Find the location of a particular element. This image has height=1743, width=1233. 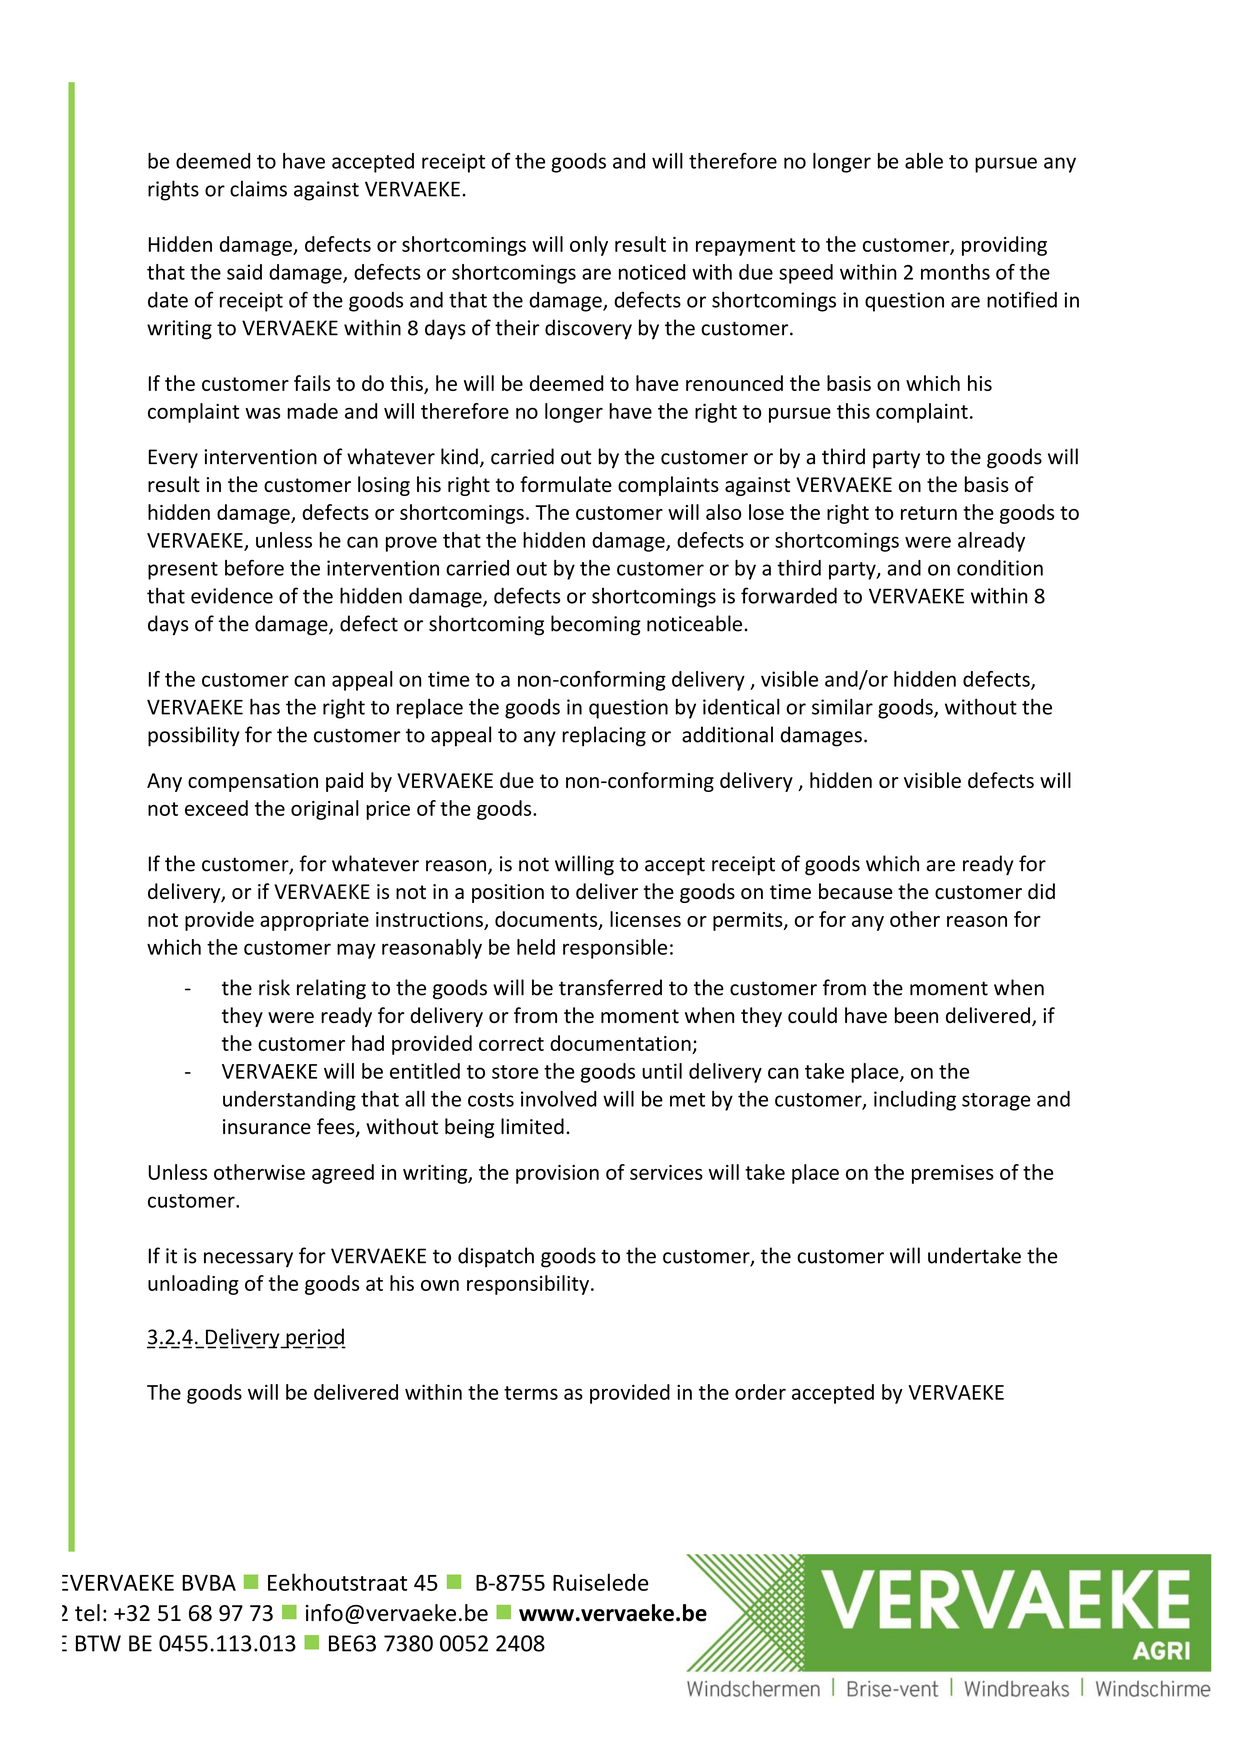

terms is located at coordinates (531, 1393).
